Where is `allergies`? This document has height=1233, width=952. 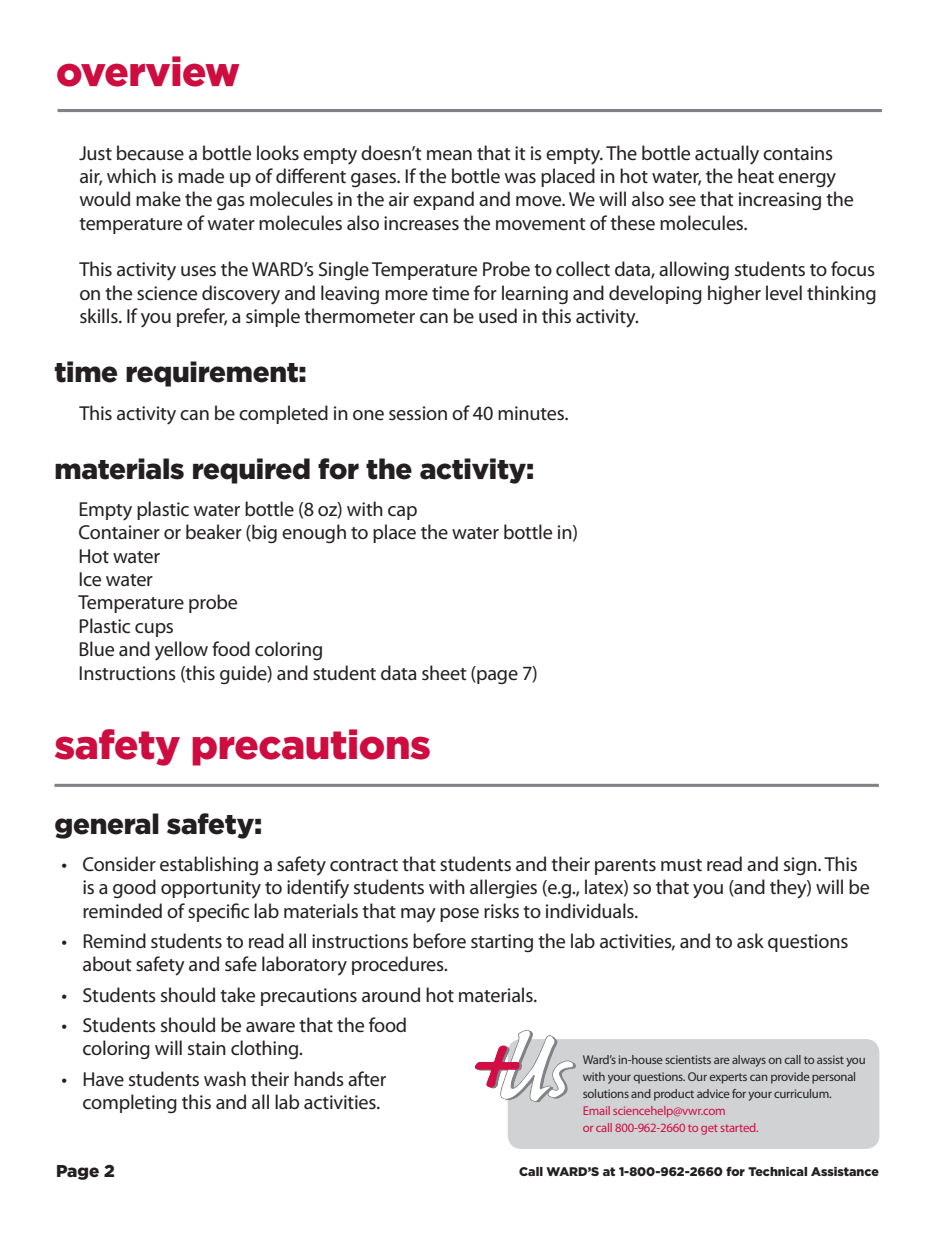 allergies is located at coordinates (503, 888).
